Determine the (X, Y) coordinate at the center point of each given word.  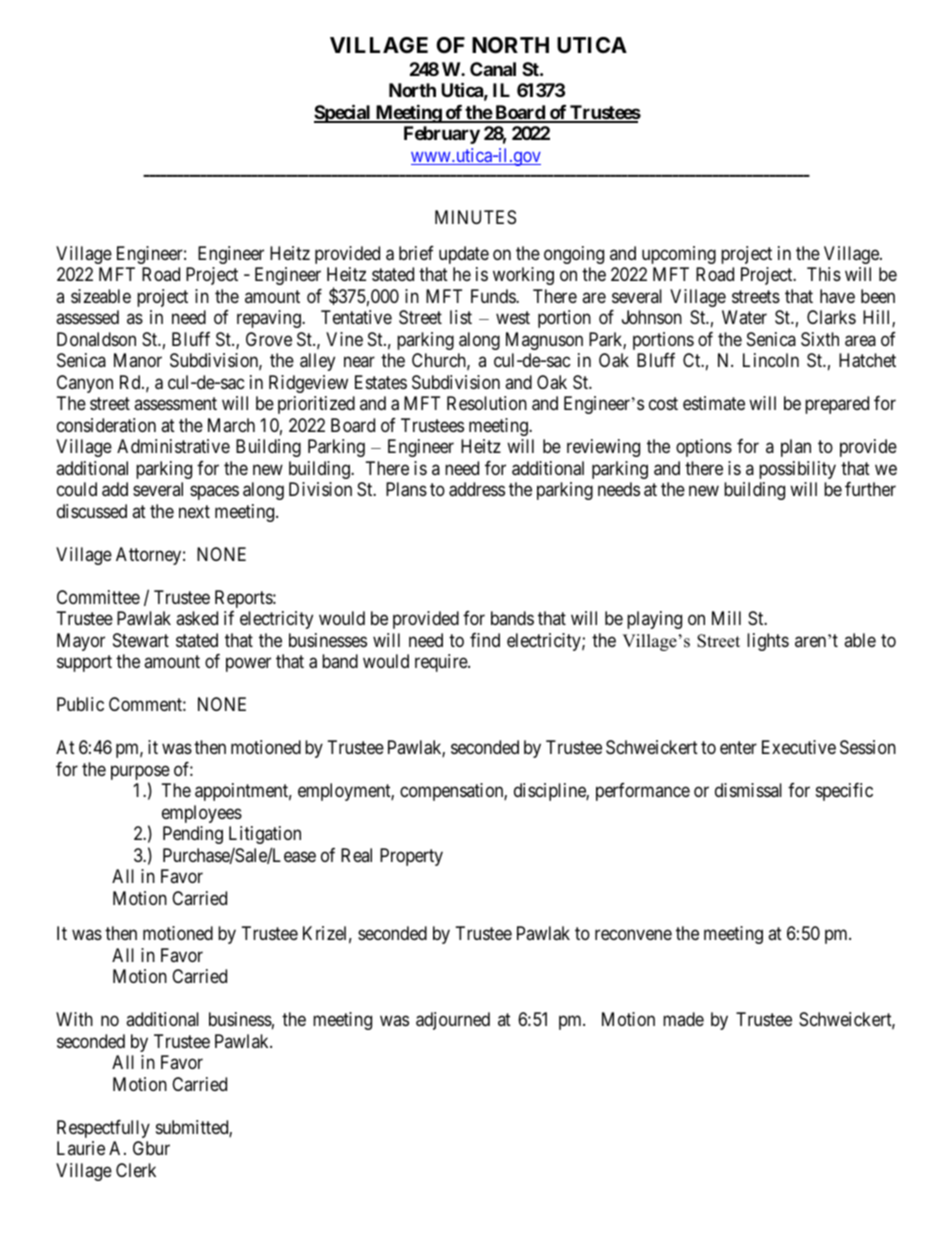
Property (411, 857)
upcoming (679, 255)
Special (343, 113)
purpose (140, 774)
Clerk (136, 1170)
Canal (493, 69)
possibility (797, 470)
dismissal (748, 790)
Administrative (173, 446)
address (477, 489)
